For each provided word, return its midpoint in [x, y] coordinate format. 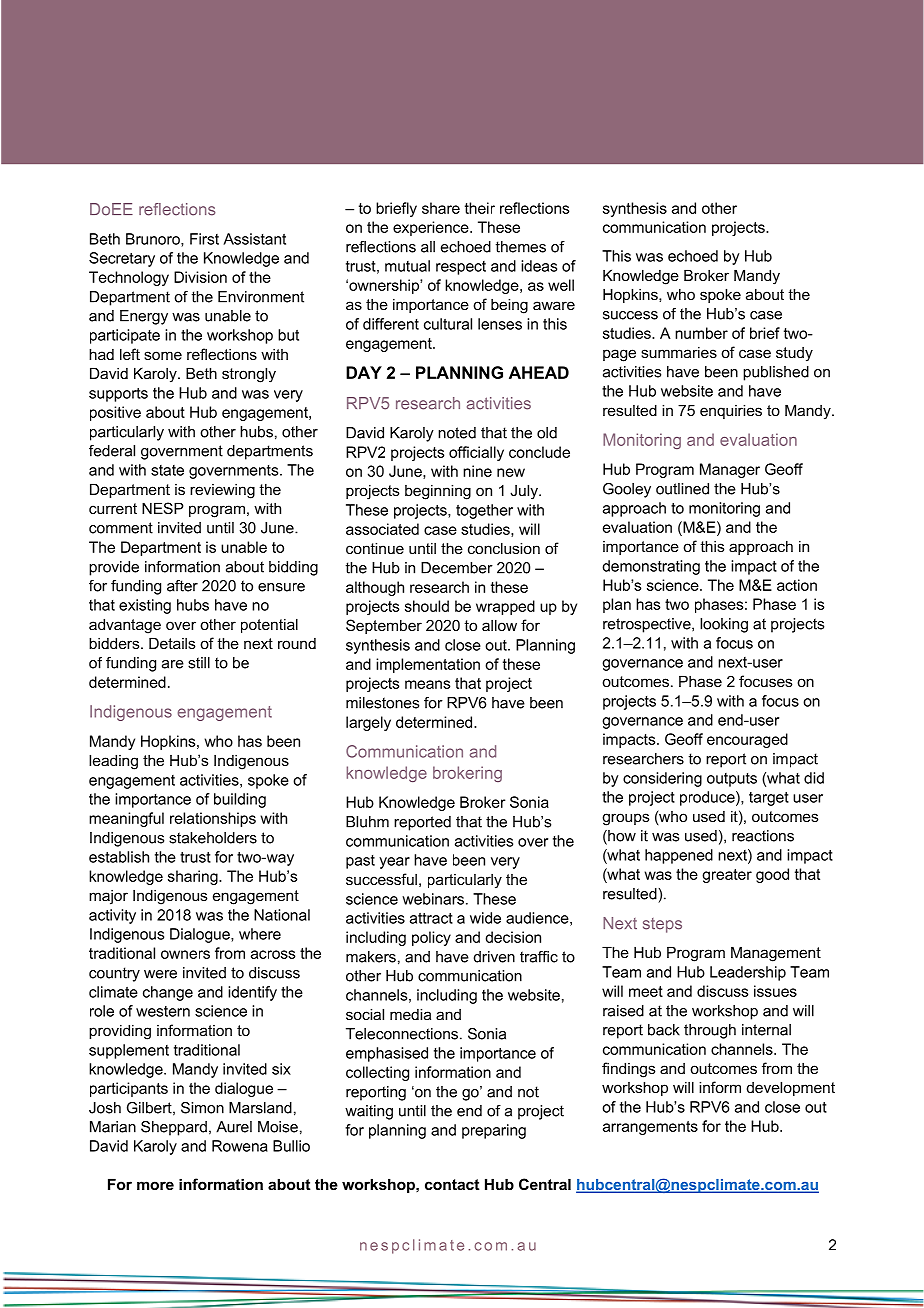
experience [432, 228]
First [204, 239]
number [701, 333]
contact [452, 1184]
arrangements [650, 1128]
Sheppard [174, 1128]
